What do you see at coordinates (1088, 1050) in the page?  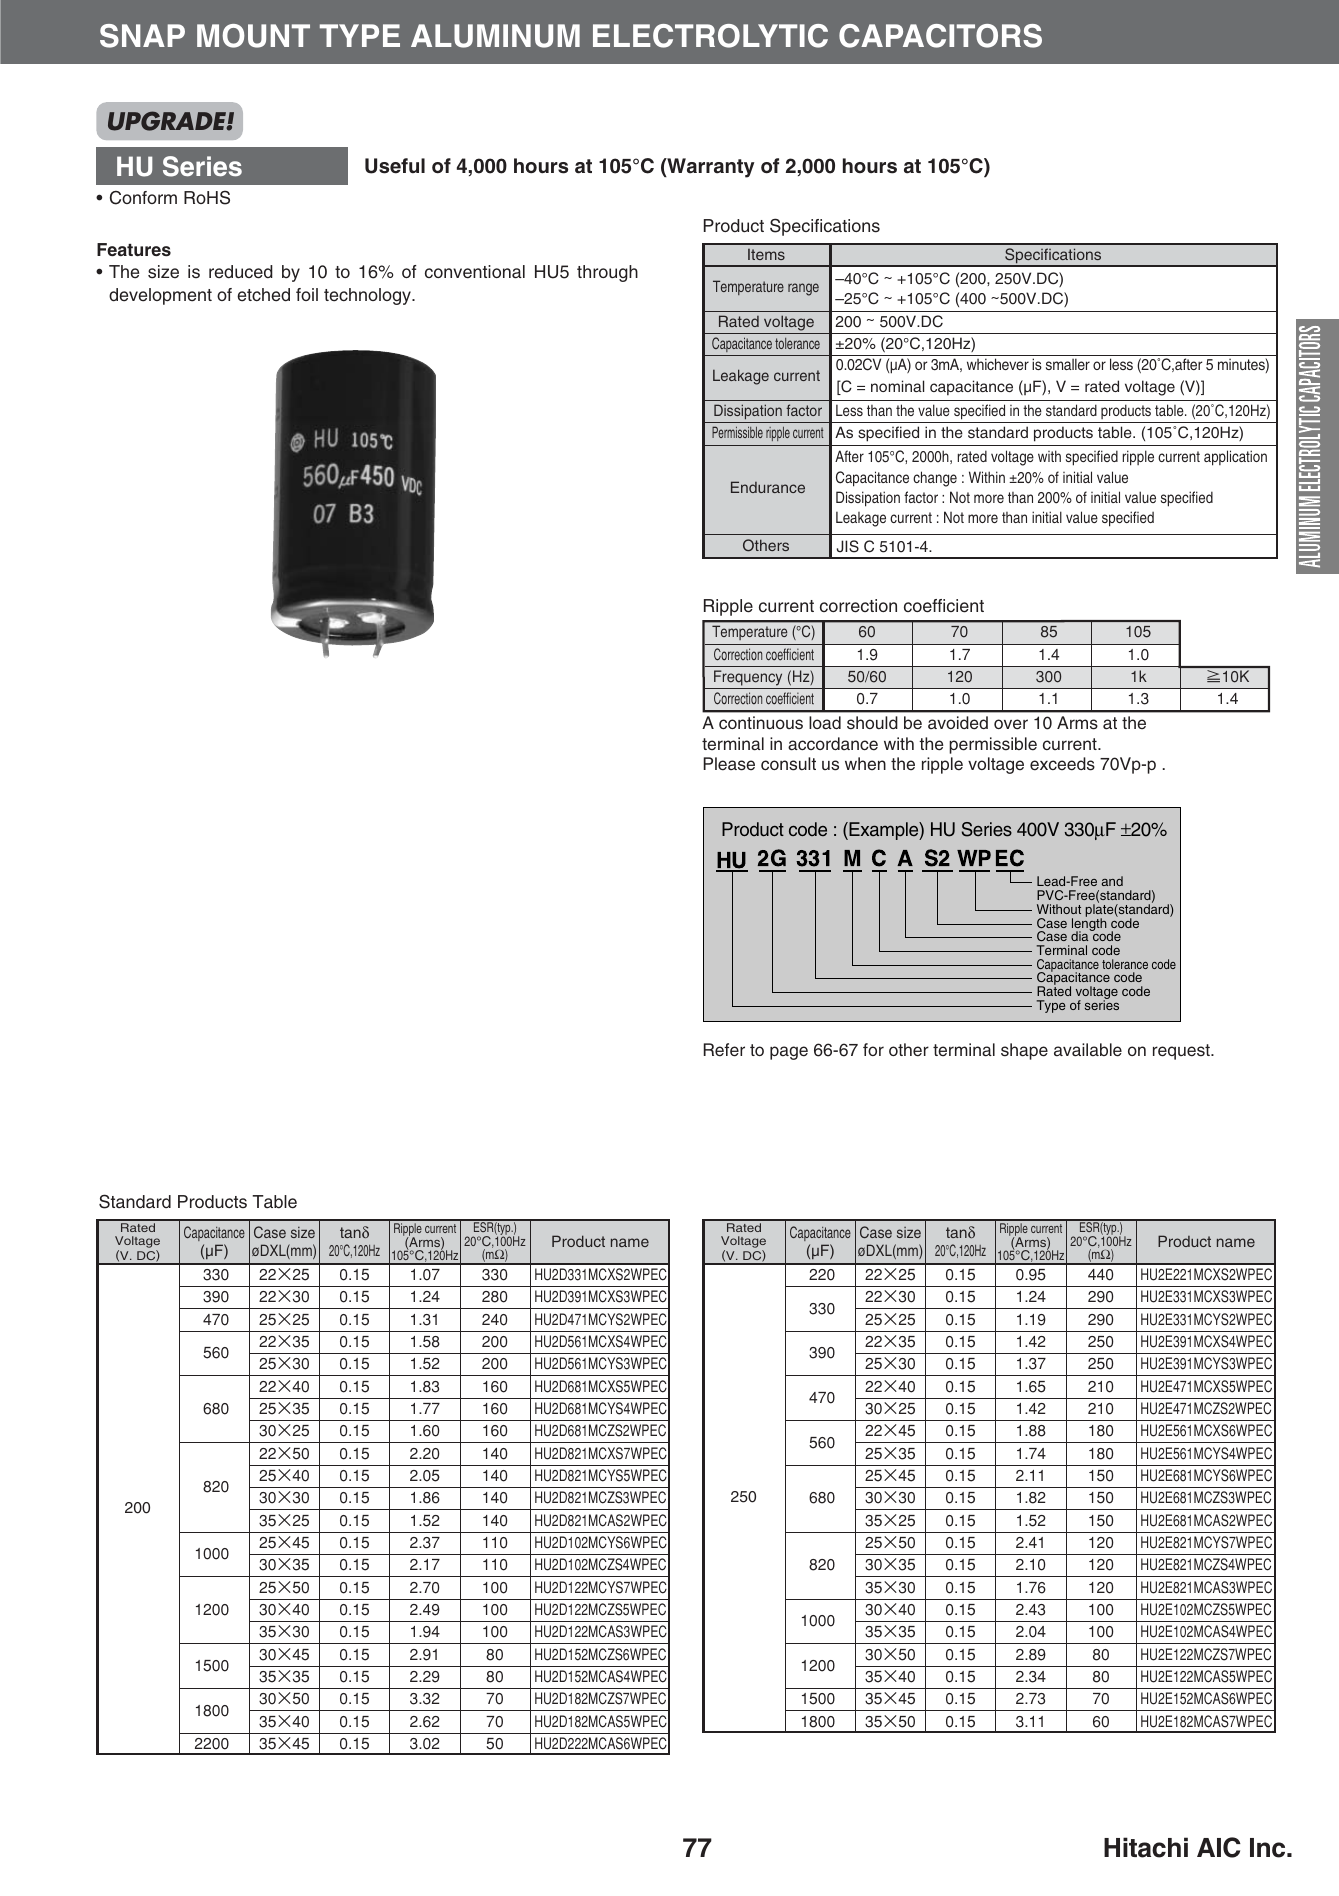 I see `available` at bounding box center [1088, 1050].
